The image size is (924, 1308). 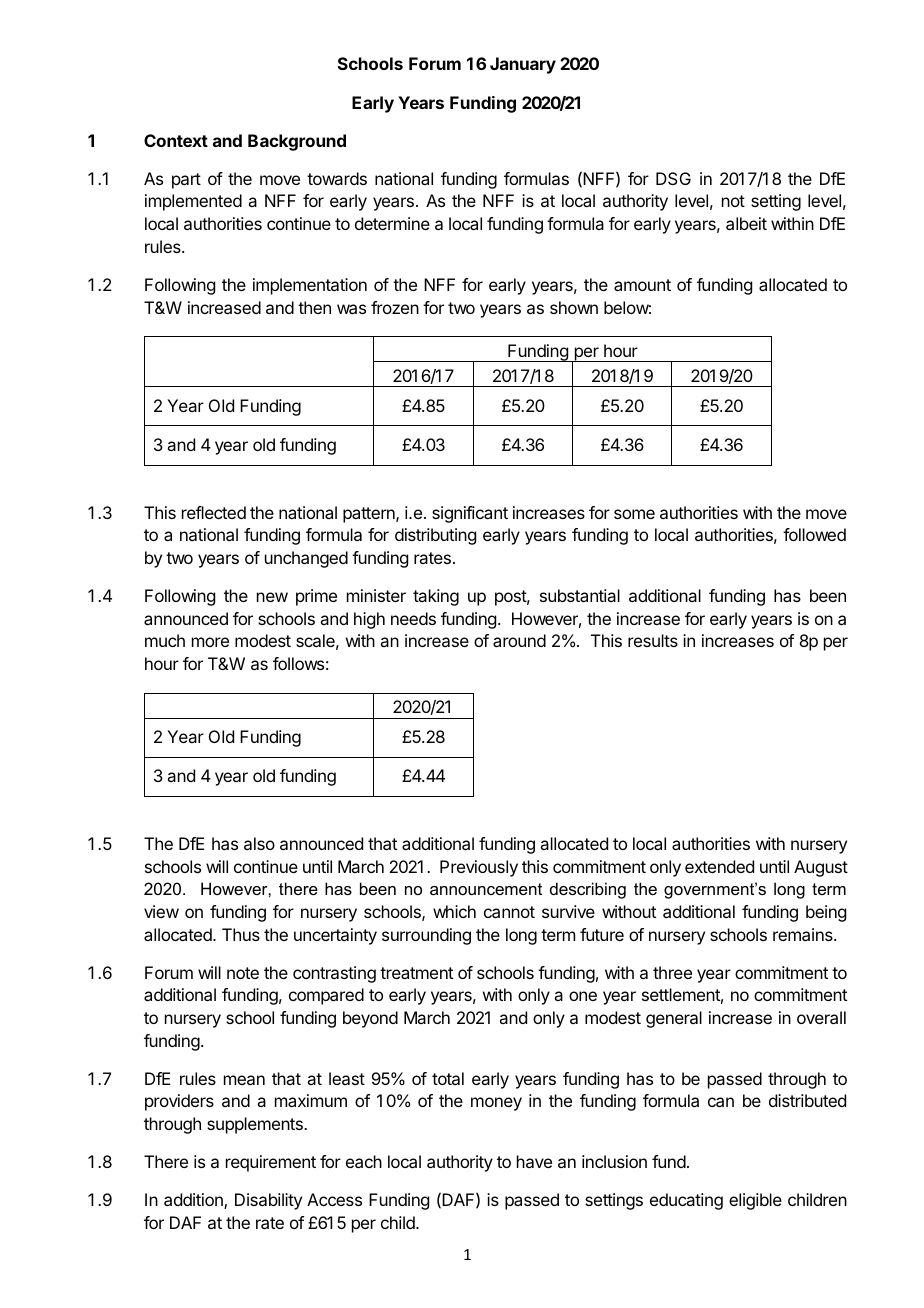 What do you see at coordinates (534, 1161) in the document?
I see `have` at bounding box center [534, 1161].
